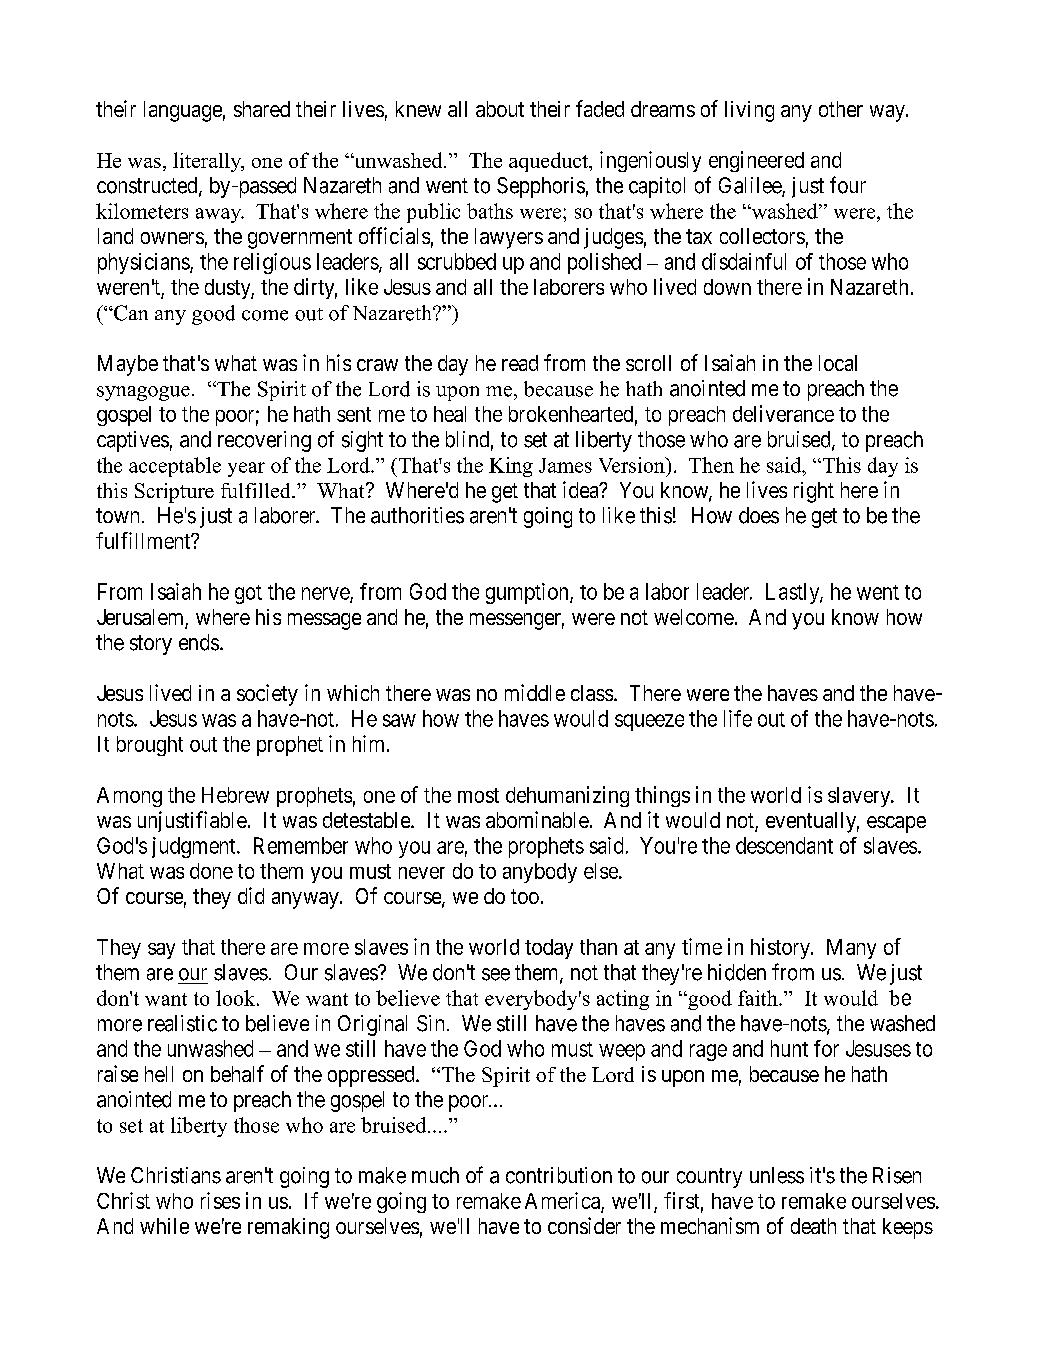  Describe the element at coordinates (535, 692) in the document. I see `middle` at that location.
